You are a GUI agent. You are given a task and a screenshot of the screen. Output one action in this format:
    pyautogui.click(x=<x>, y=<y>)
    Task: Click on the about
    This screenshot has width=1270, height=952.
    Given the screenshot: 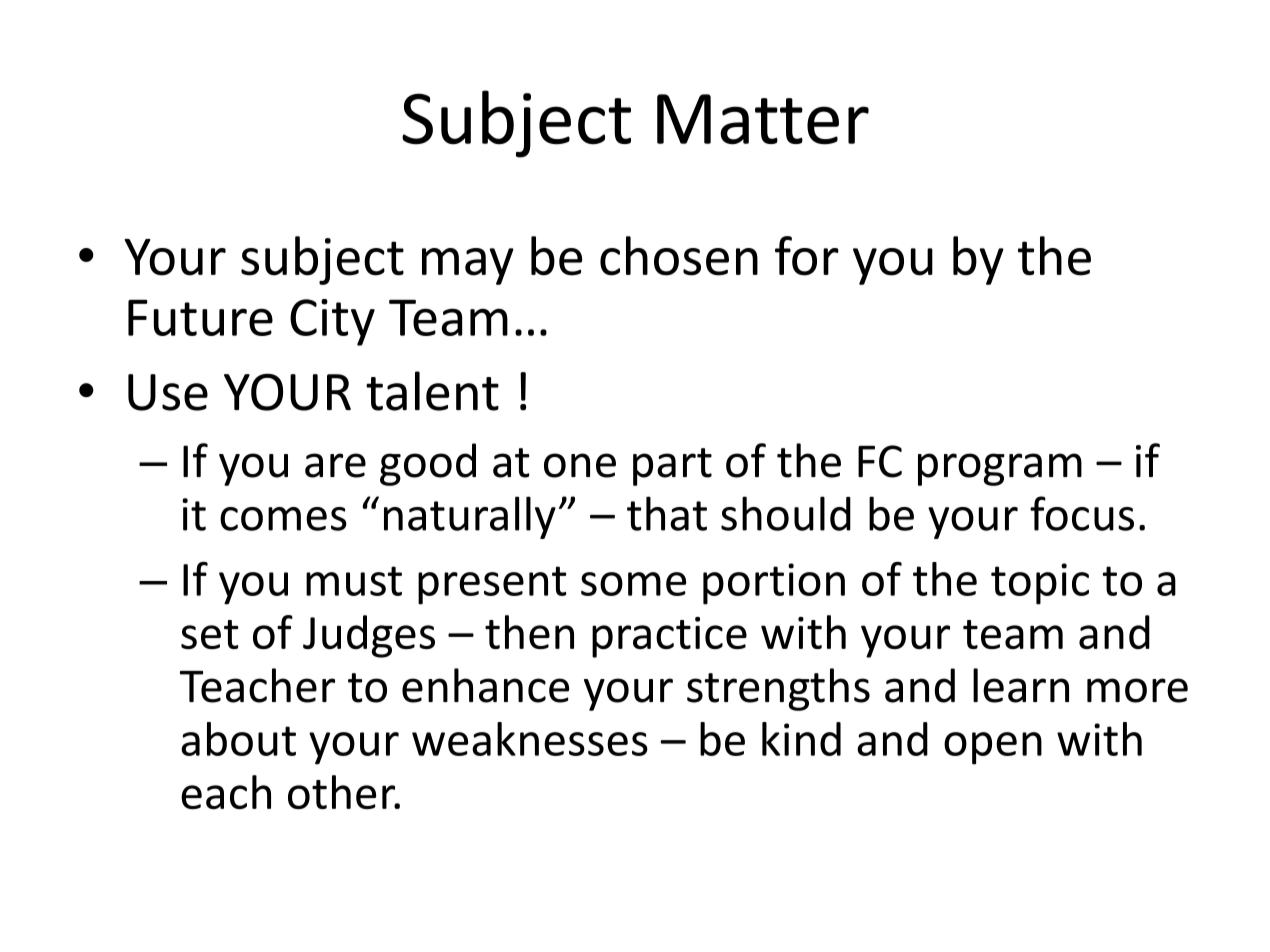 What is the action you would take?
    pyautogui.click(x=238, y=739)
